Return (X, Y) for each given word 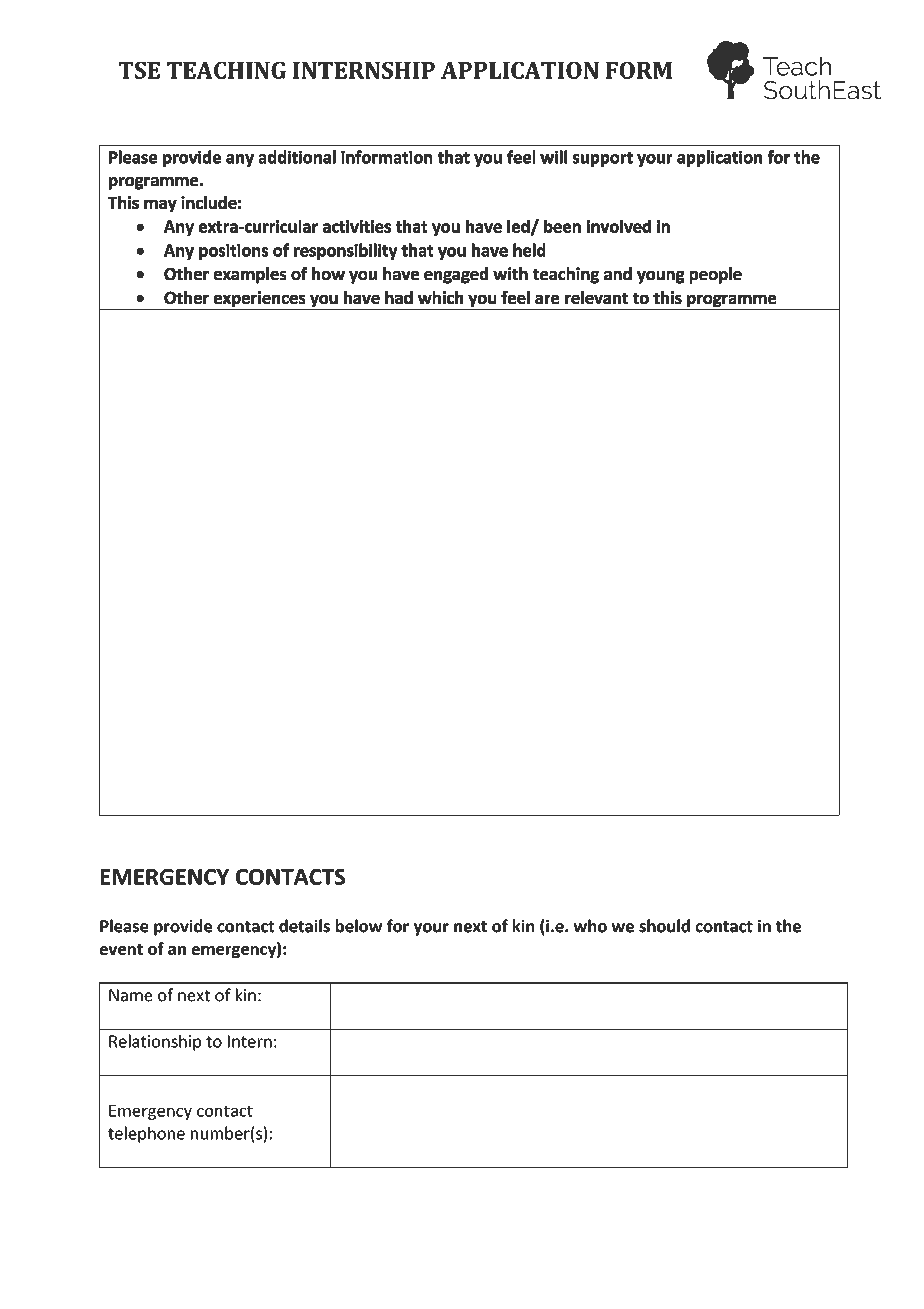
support (603, 159)
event (121, 949)
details (304, 926)
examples (250, 275)
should (664, 926)
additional (297, 157)
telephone (146, 1134)
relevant (596, 297)
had (399, 297)
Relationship (155, 1042)
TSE (139, 70)
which (440, 297)
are (547, 299)
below (359, 926)
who (590, 926)
